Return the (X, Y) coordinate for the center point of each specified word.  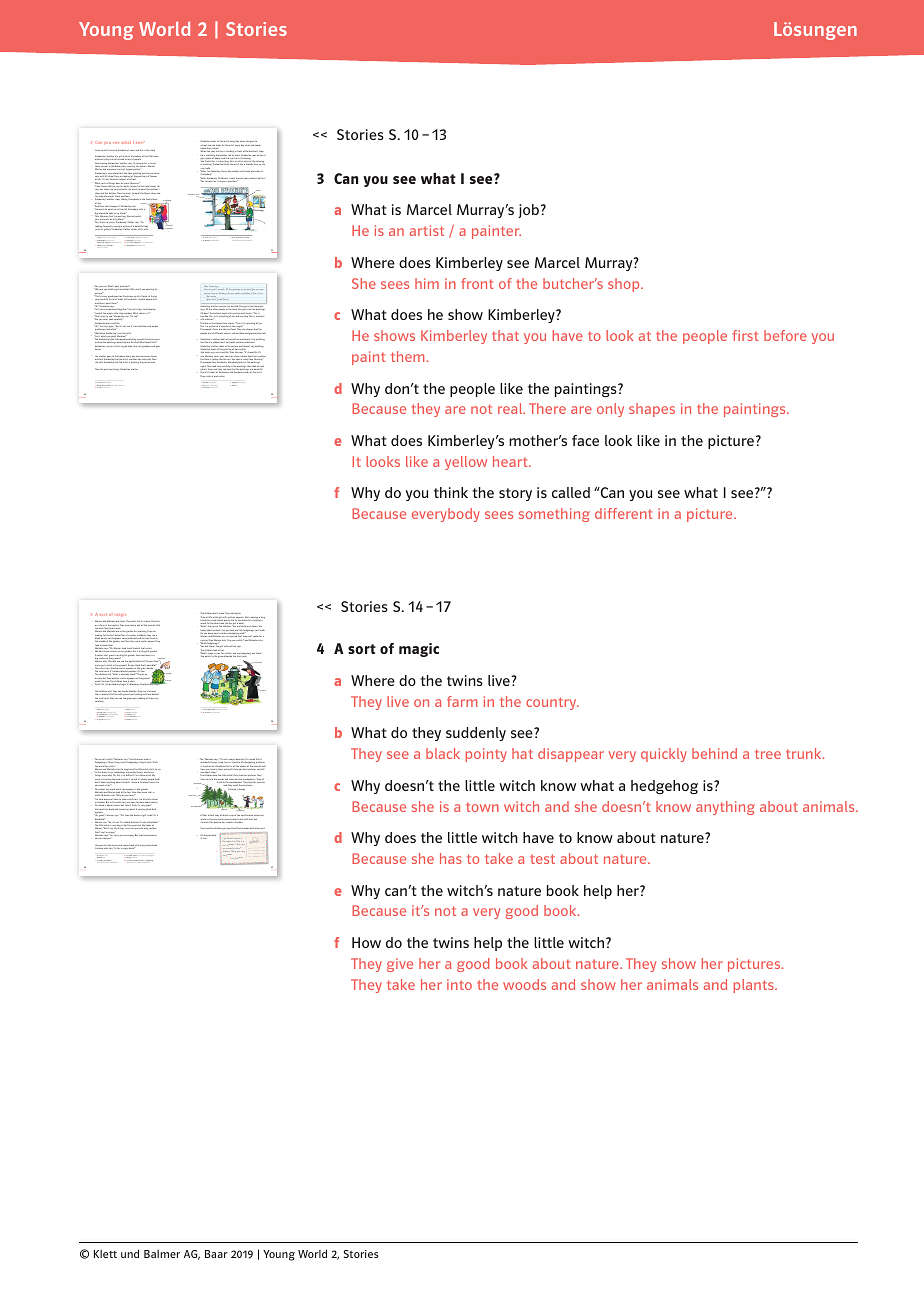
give (400, 965)
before (785, 335)
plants (755, 986)
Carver (224, 171)
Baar (216, 1254)
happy (242, 789)
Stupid (143, 684)
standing (229, 153)
